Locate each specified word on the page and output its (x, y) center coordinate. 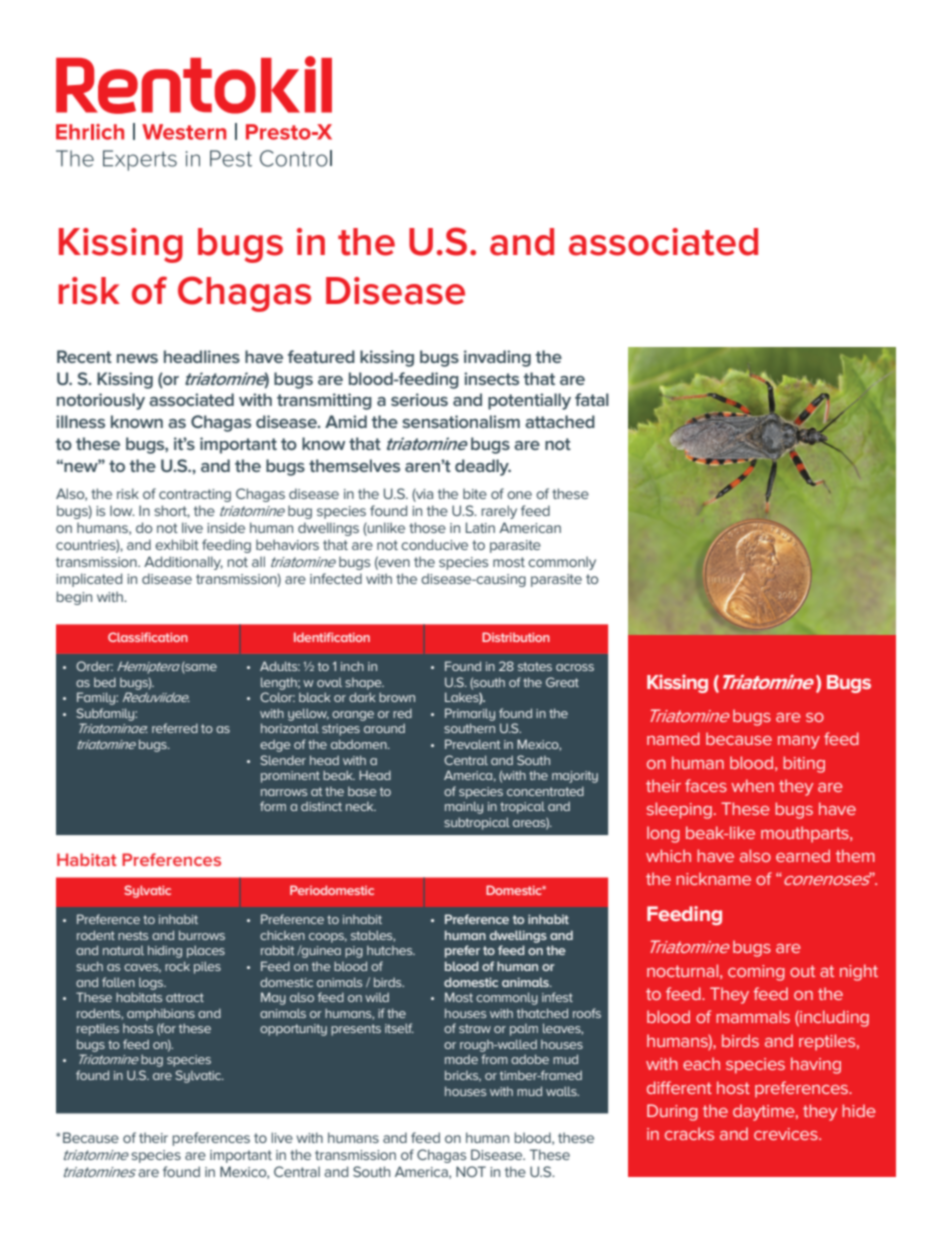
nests (133, 935)
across (575, 667)
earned (803, 855)
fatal (592, 399)
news (137, 358)
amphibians (161, 1014)
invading (497, 358)
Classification (148, 637)
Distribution (516, 637)
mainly (464, 807)
